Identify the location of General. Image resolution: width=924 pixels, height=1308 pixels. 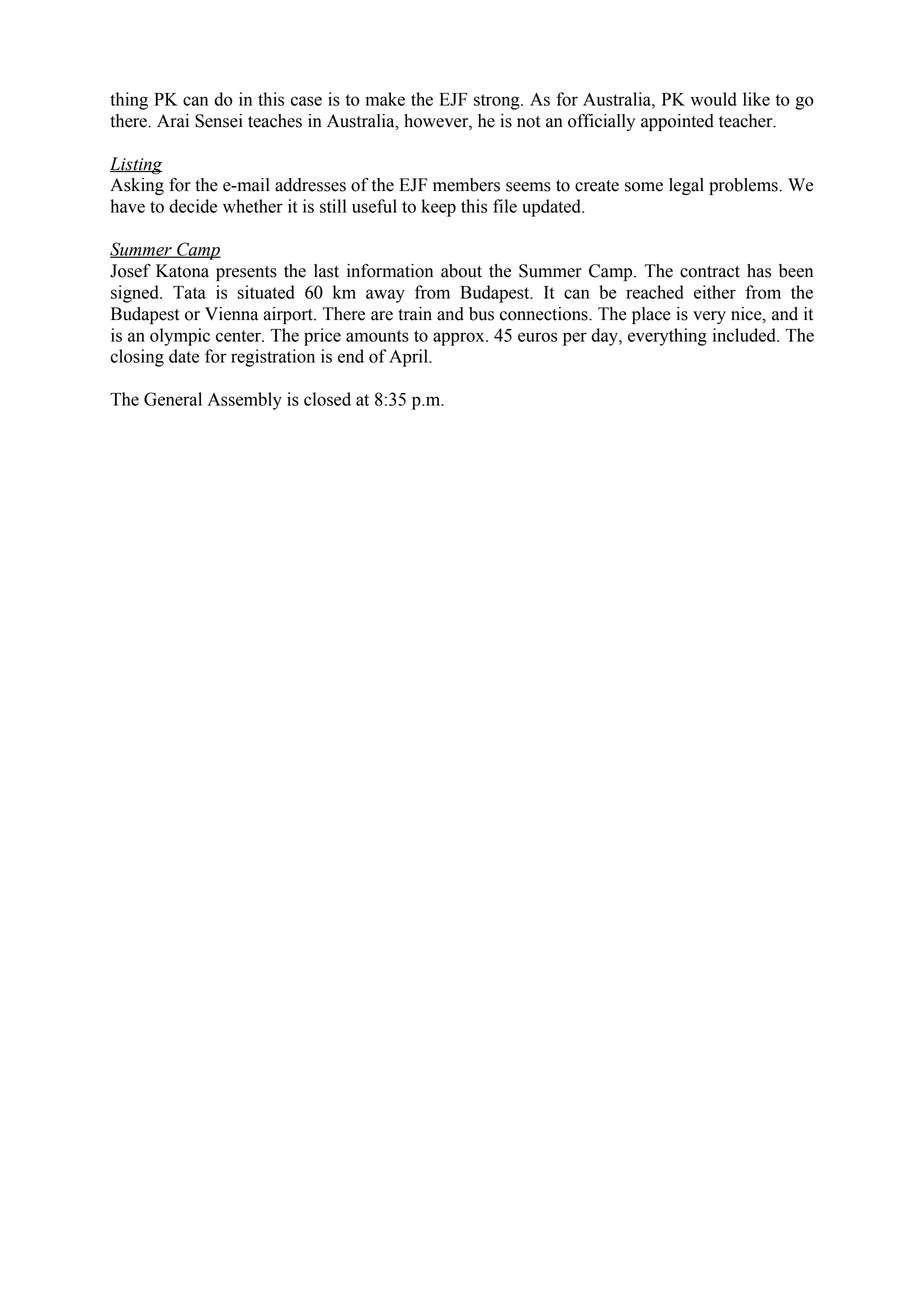
(173, 399).
